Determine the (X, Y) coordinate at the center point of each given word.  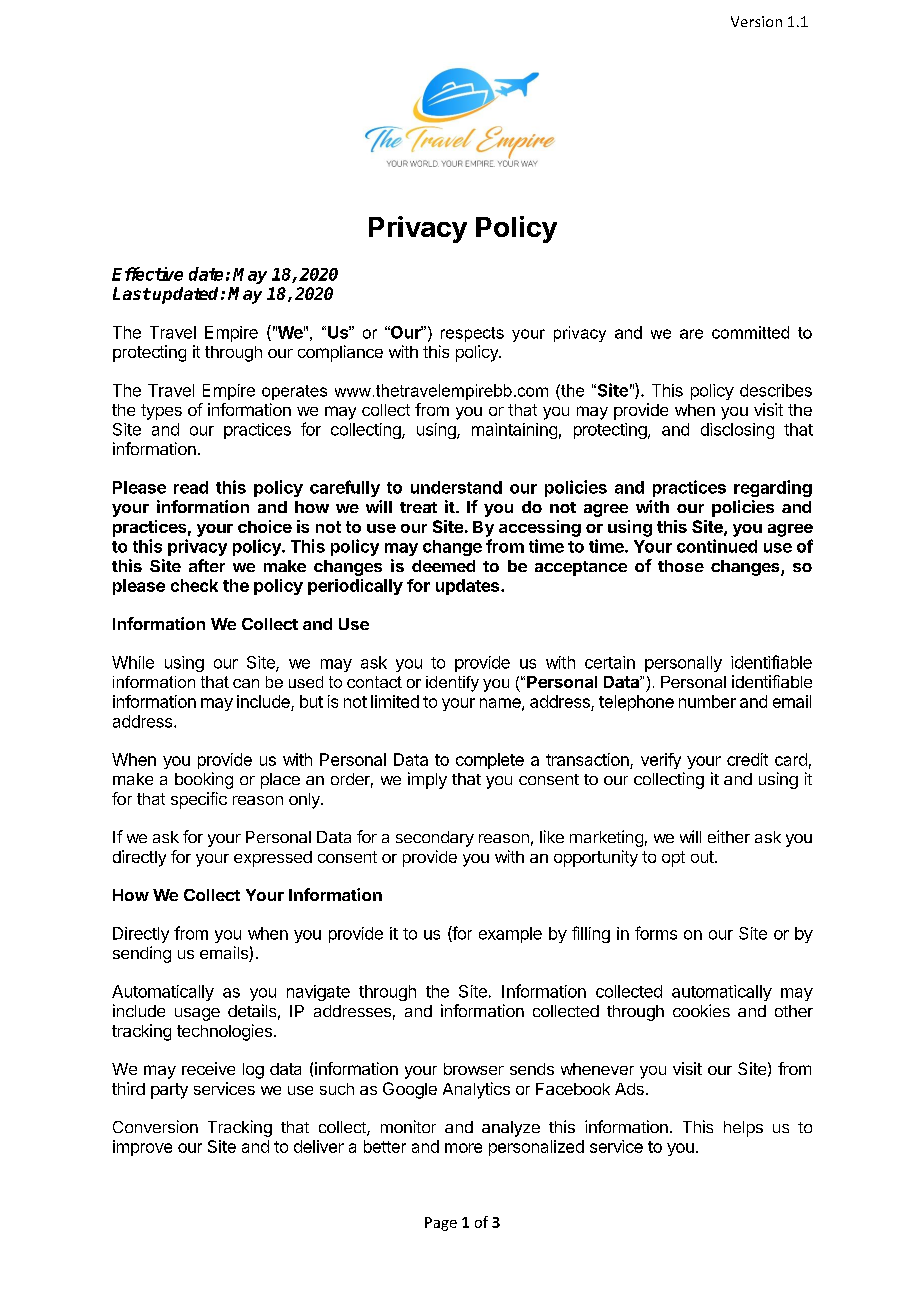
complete (490, 761)
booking (204, 780)
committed (750, 332)
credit (747, 759)
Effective (147, 274)
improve (142, 1148)
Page (441, 1224)
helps (743, 1129)
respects (472, 334)
